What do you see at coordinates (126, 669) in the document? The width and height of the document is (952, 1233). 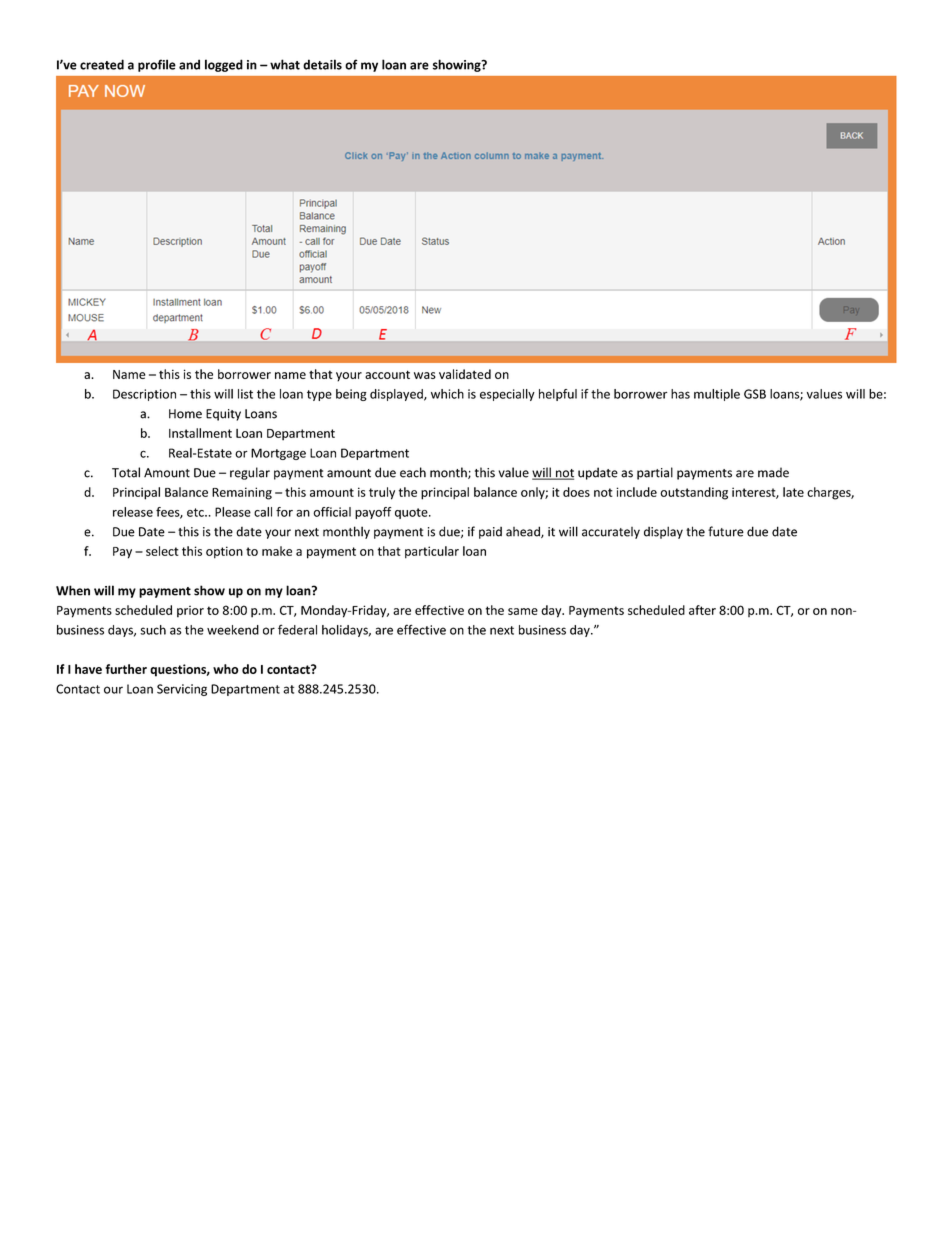 I see `further` at bounding box center [126, 669].
